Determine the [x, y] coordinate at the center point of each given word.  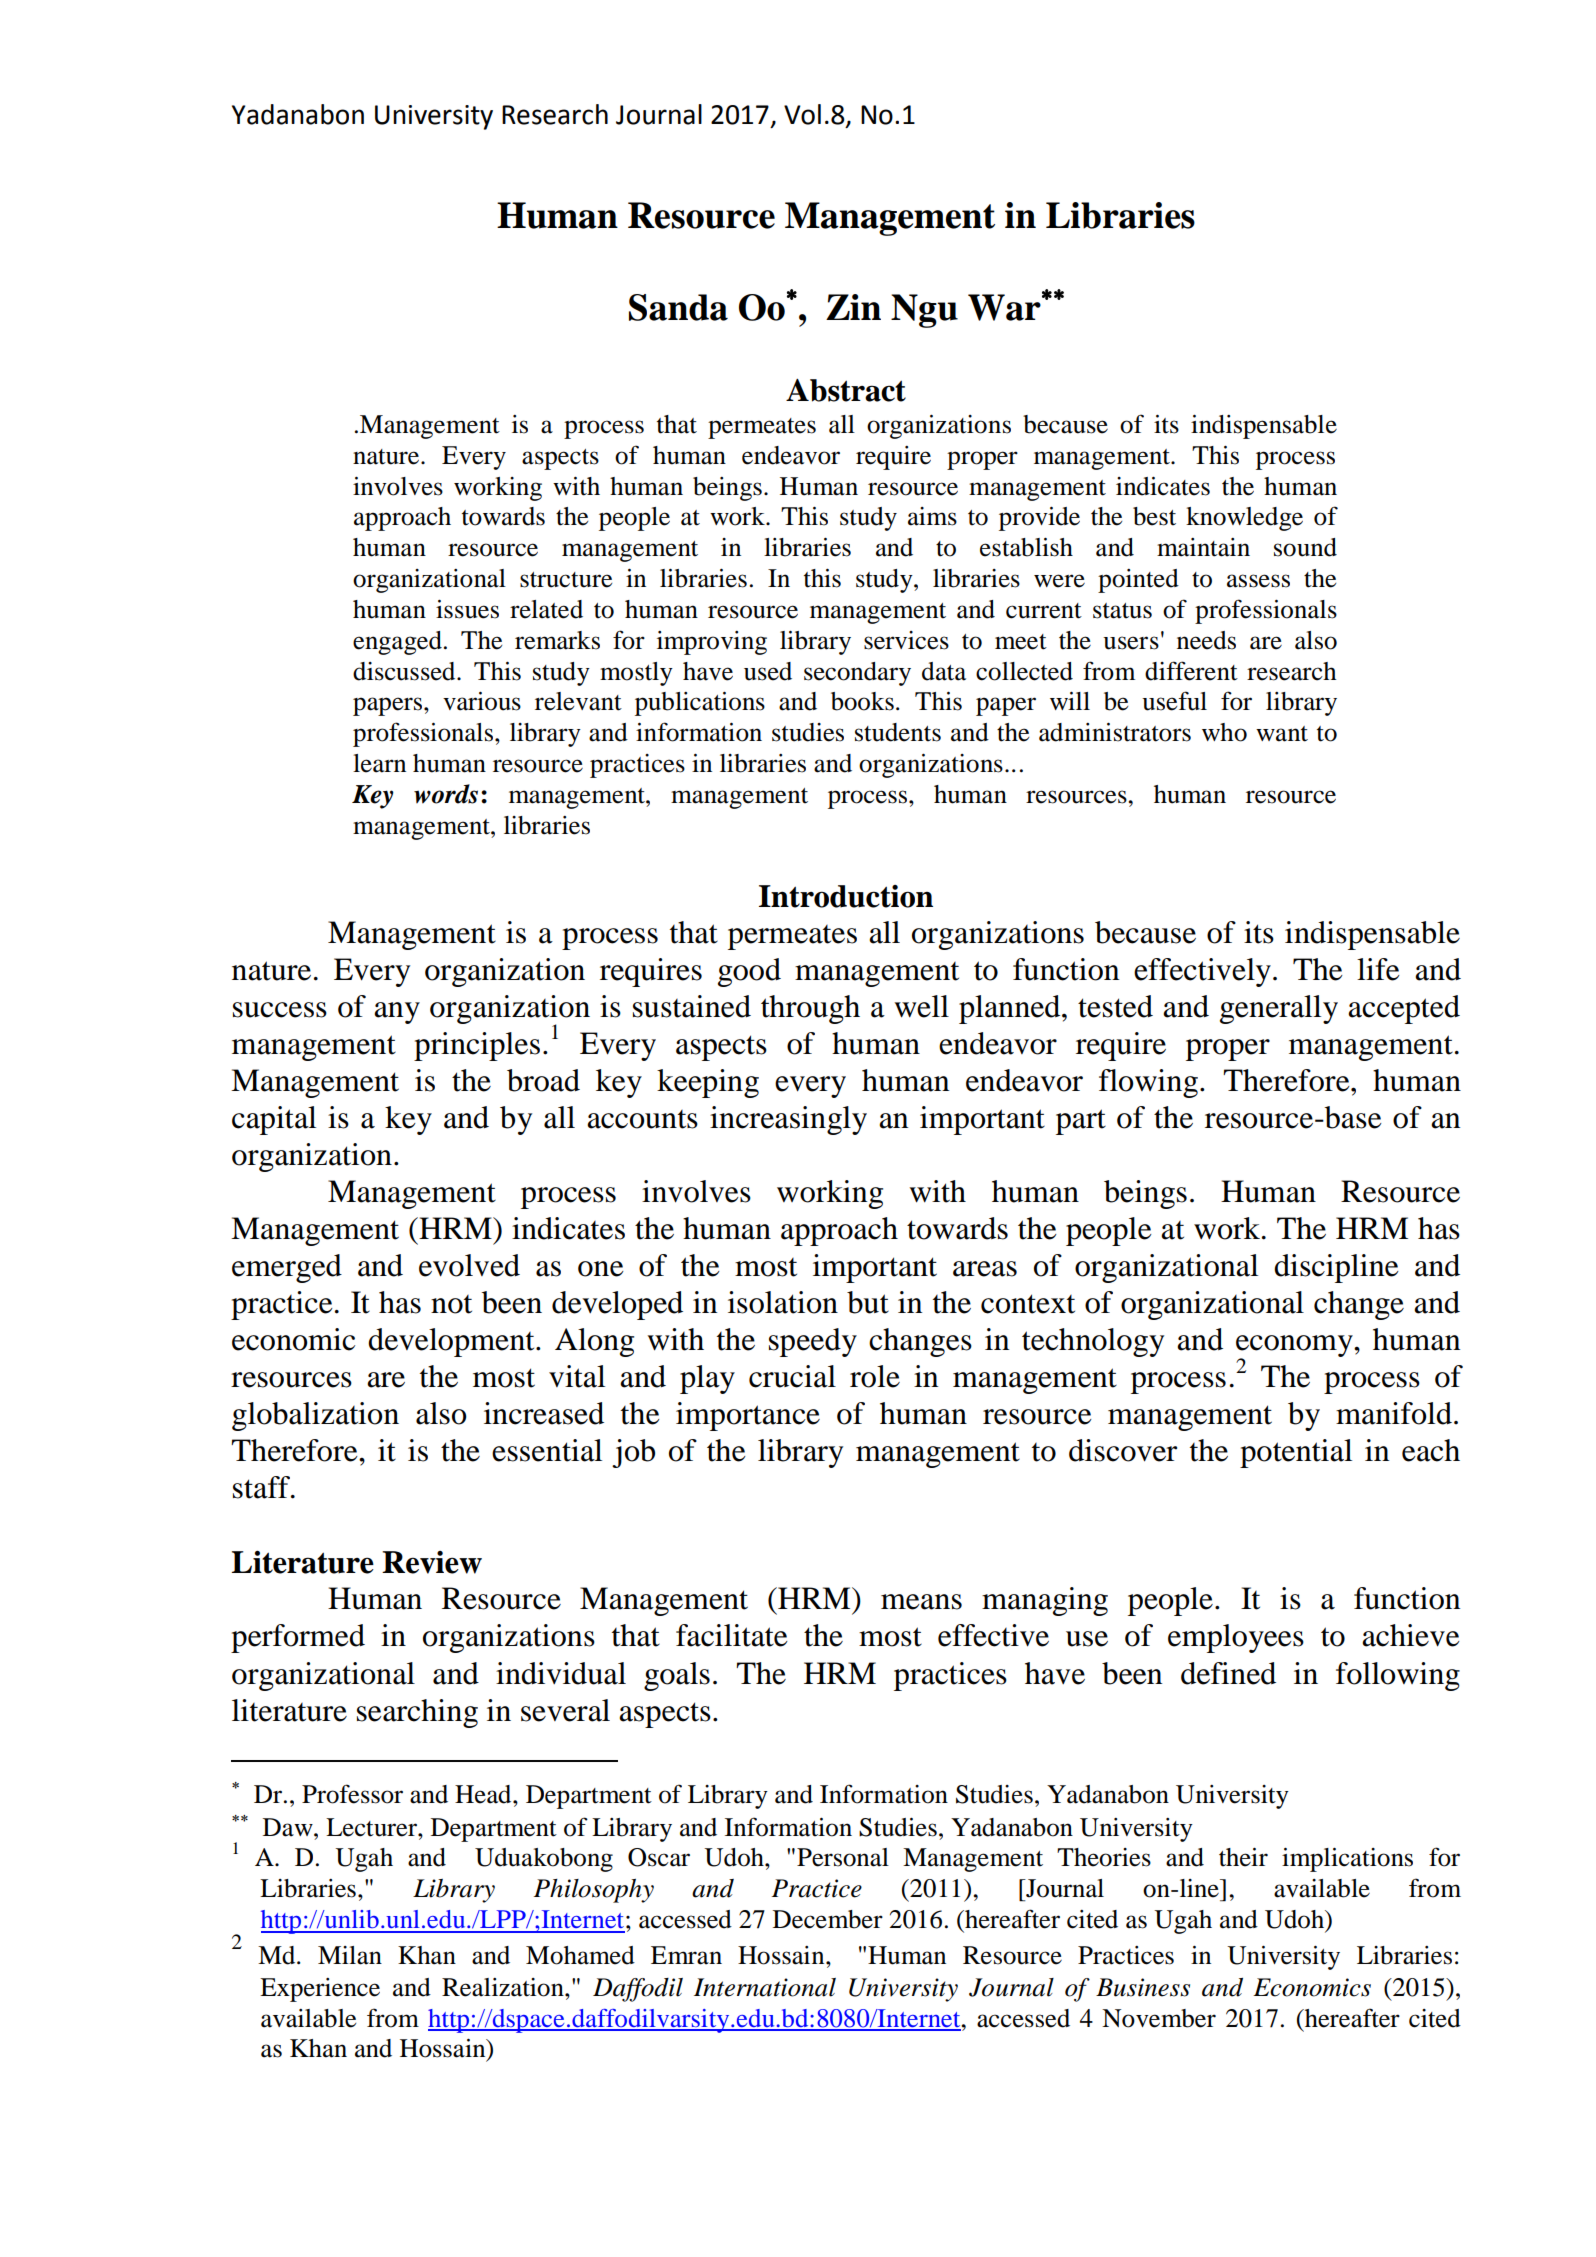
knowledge [1244, 519]
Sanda [678, 307]
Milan [350, 1955]
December [828, 1919]
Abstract [846, 390]
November [1159, 2018]
